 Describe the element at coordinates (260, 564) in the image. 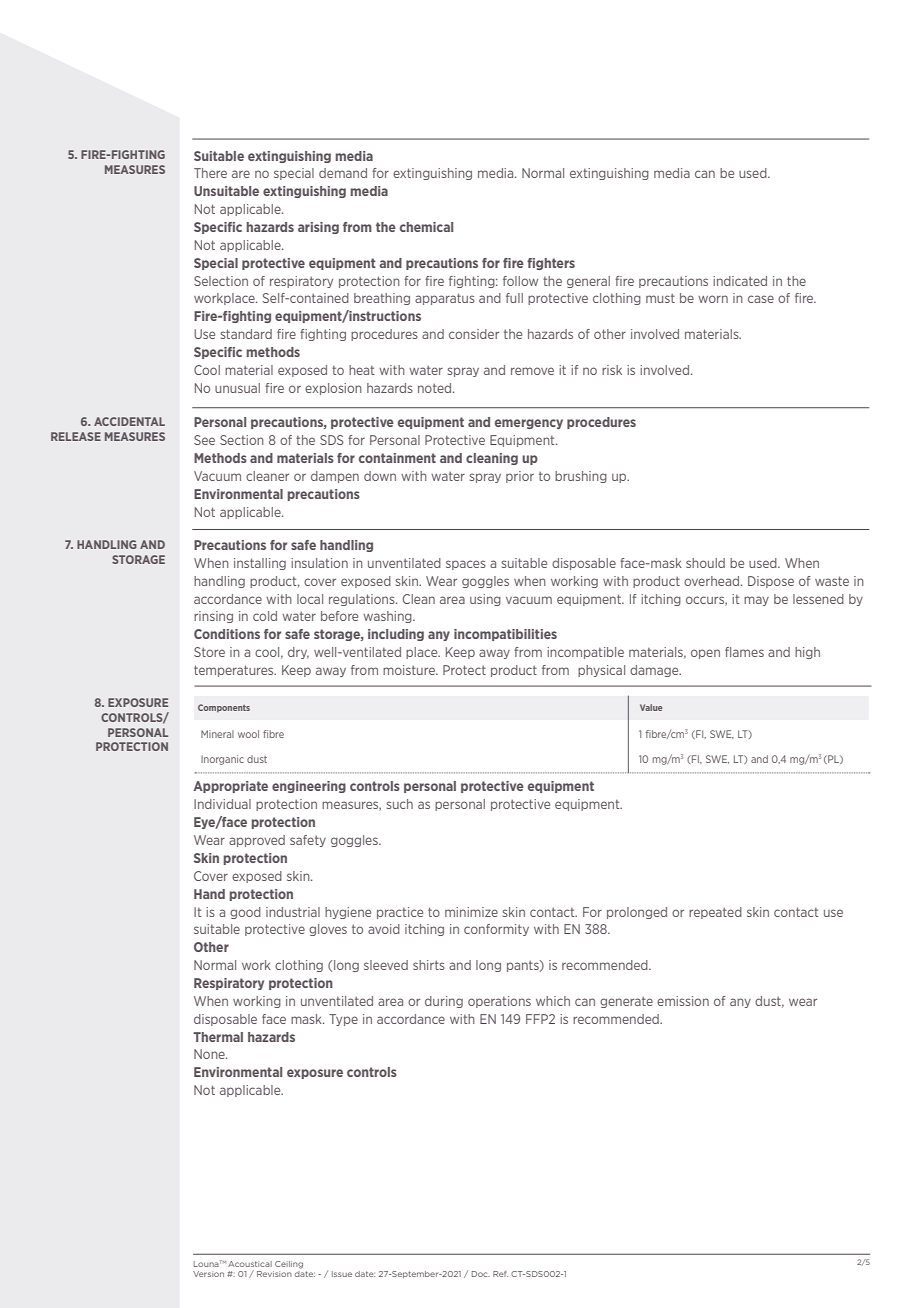

I see `installing` at that location.
